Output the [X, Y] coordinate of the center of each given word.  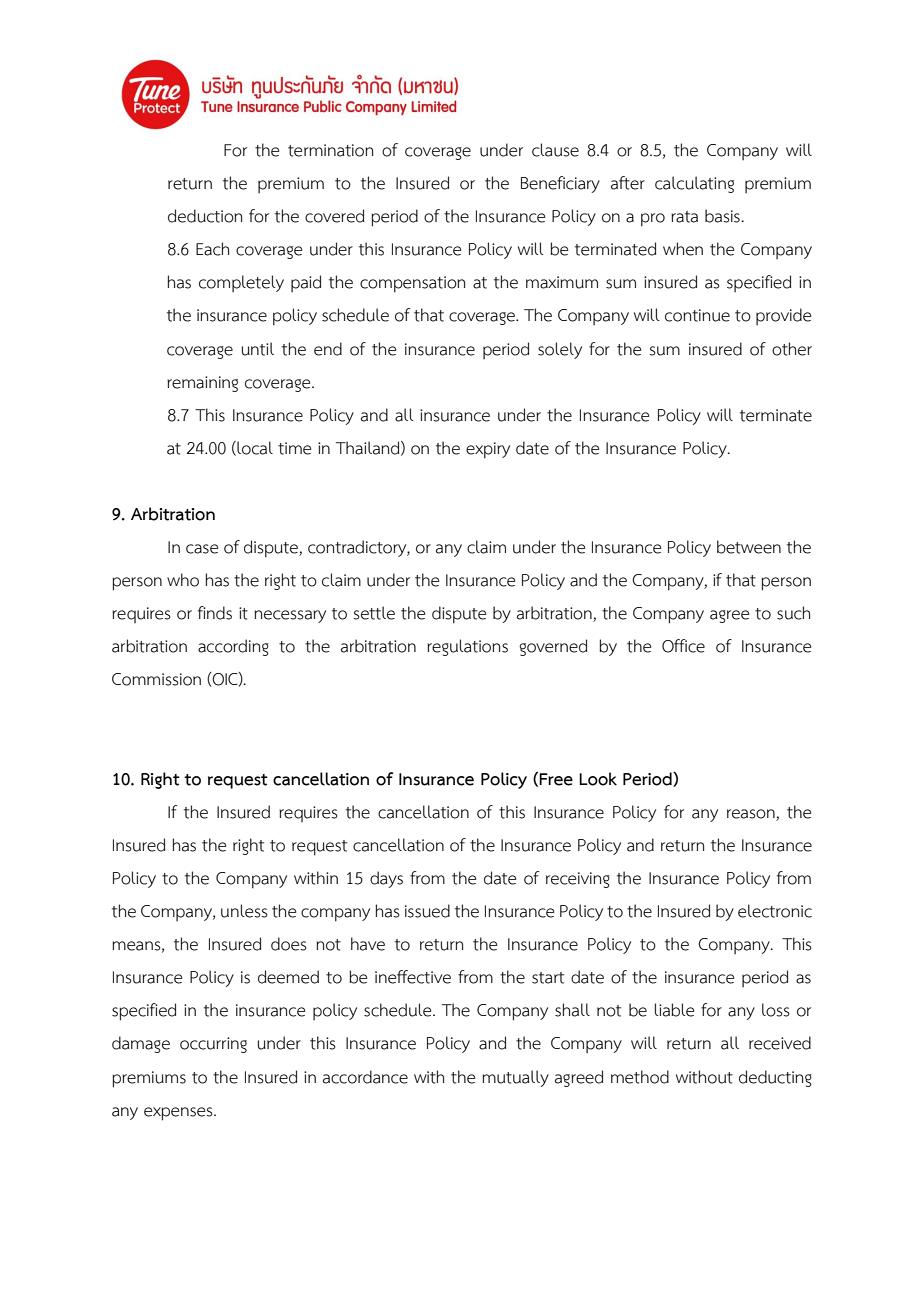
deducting [775, 1078]
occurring [213, 1045]
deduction [205, 216]
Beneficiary [560, 184]
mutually [515, 1078]
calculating [694, 184]
